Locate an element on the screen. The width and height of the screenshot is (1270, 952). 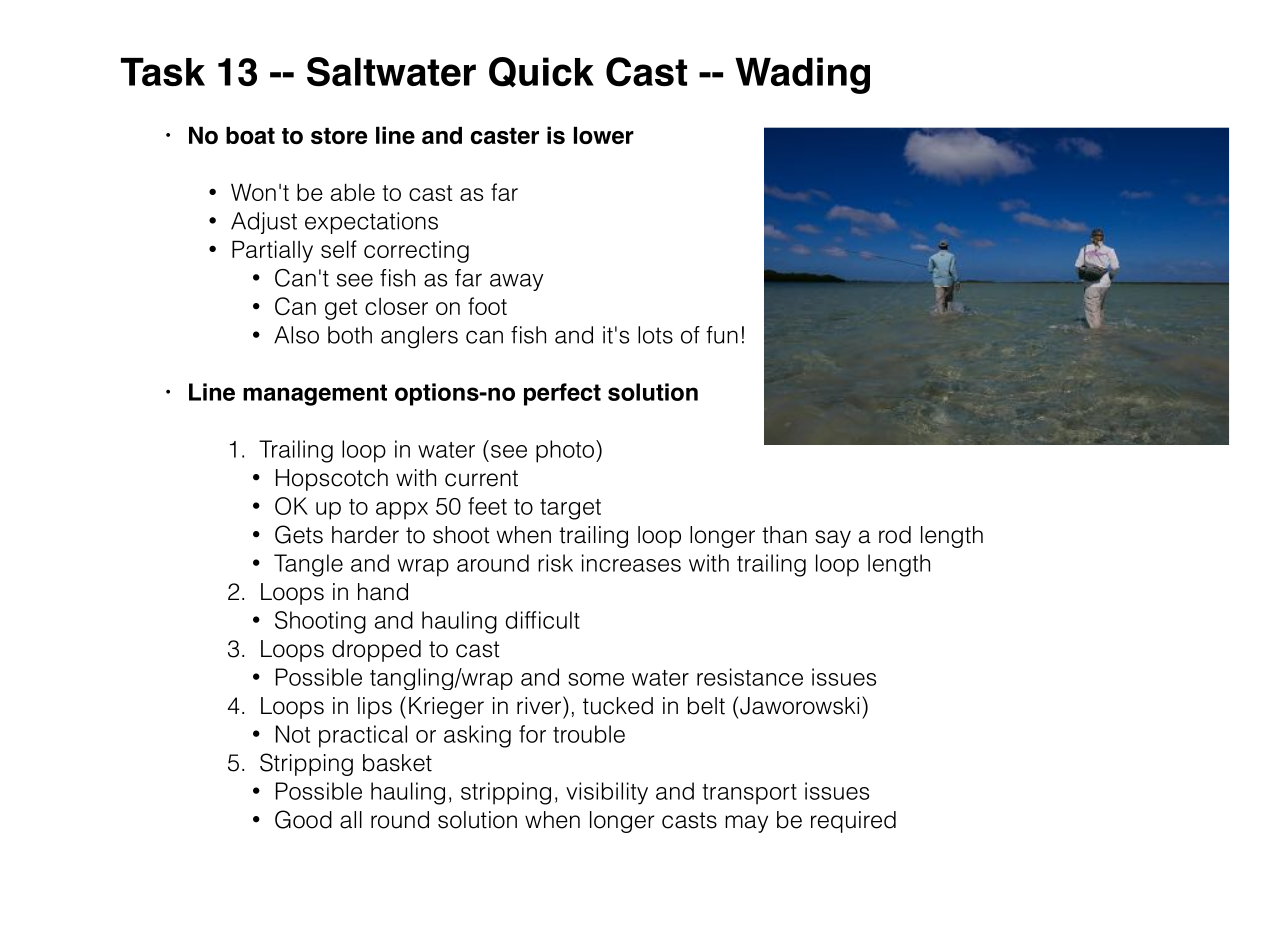
Wading is located at coordinates (802, 75).
